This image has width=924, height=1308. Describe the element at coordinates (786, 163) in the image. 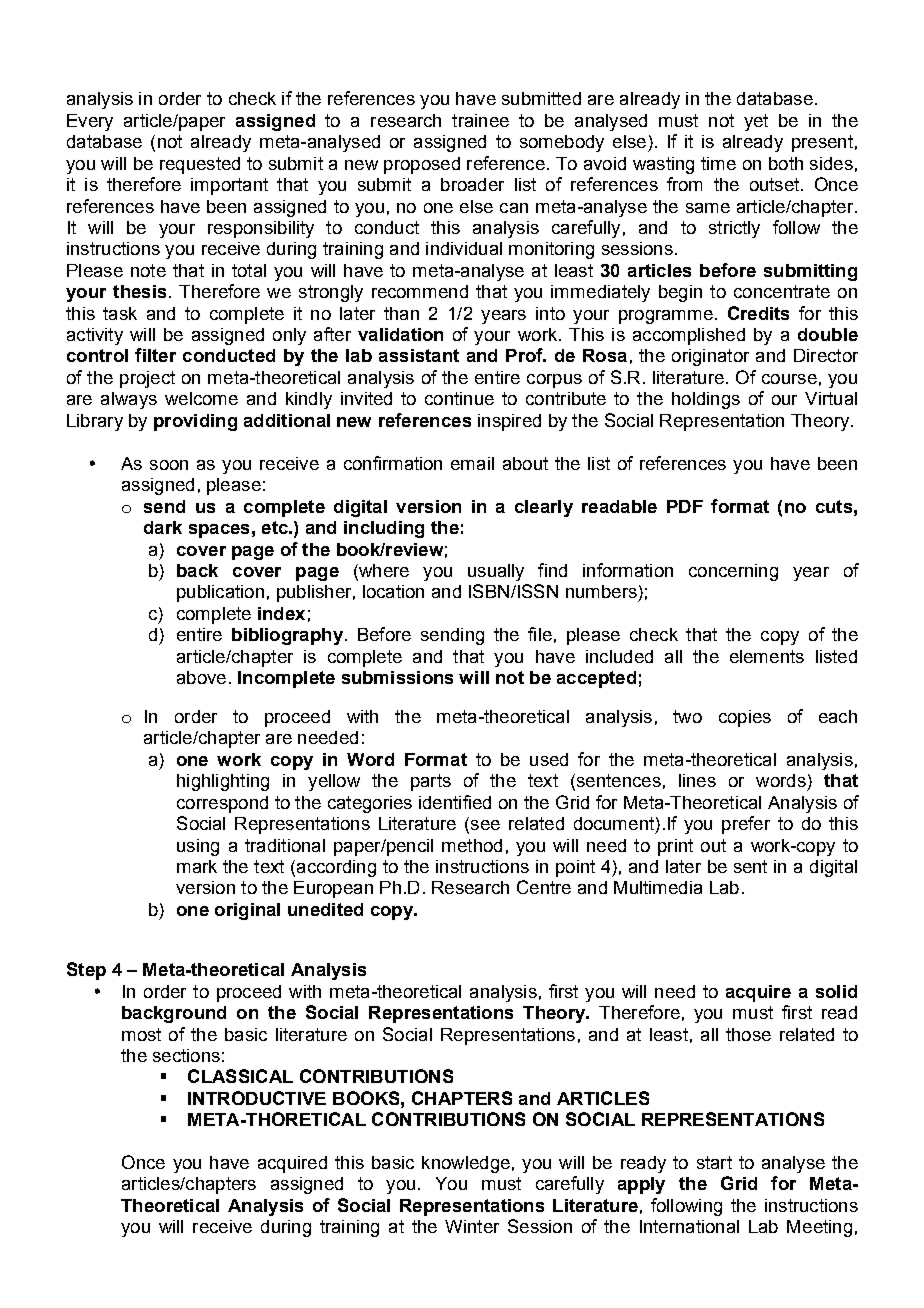

I see `both` at that location.
